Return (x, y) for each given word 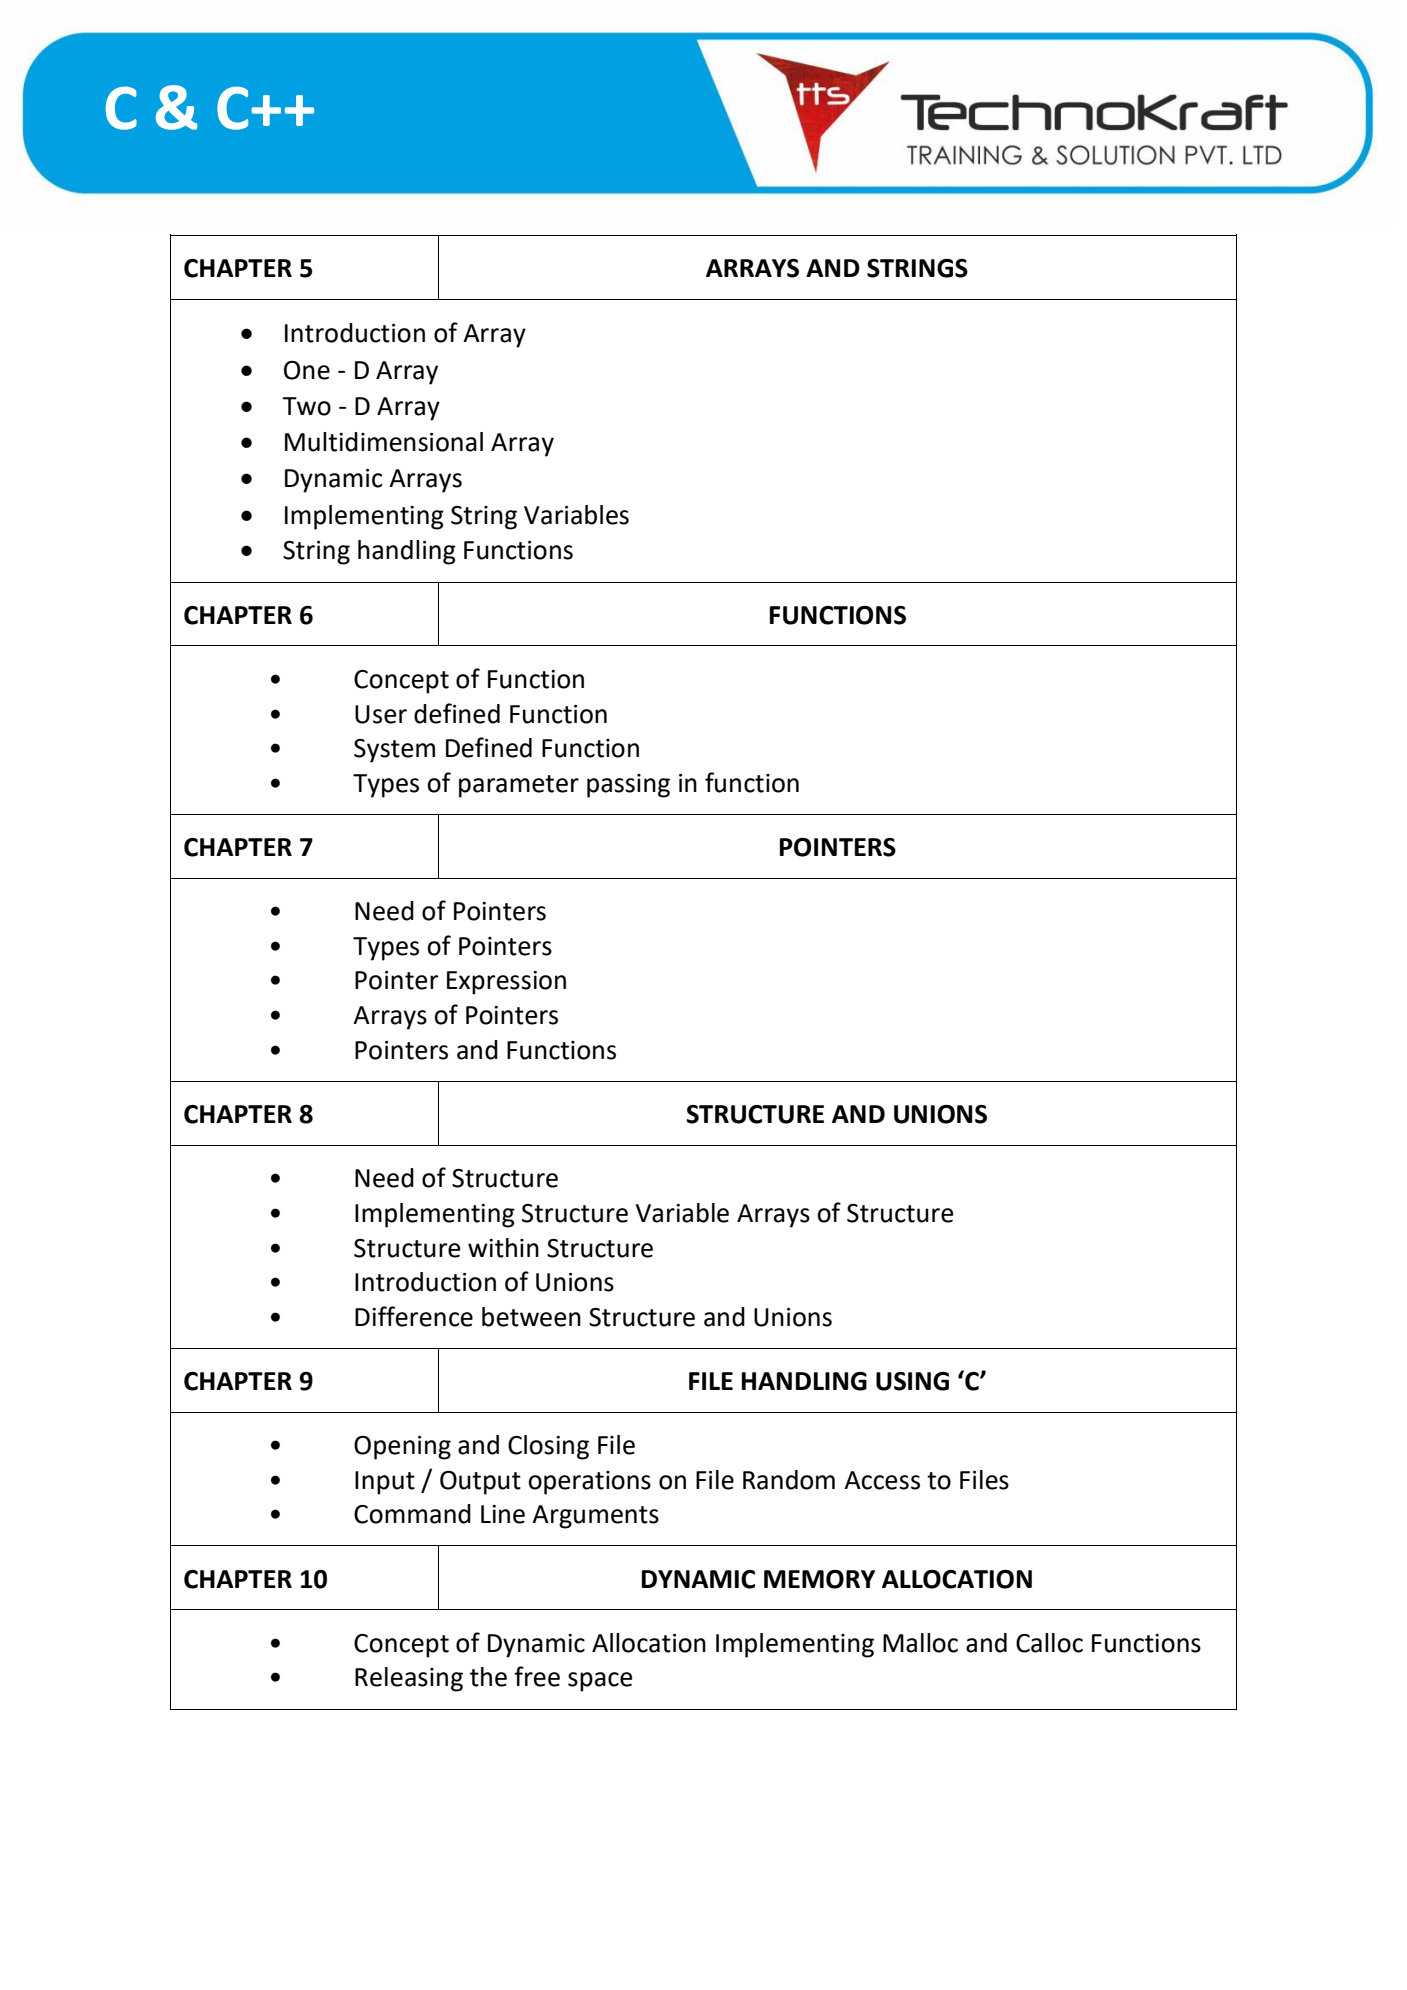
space (600, 1682)
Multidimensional (384, 442)
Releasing (409, 1679)
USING (912, 1381)
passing (628, 786)
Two (306, 406)
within (503, 1248)
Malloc (920, 1643)
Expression (506, 983)
